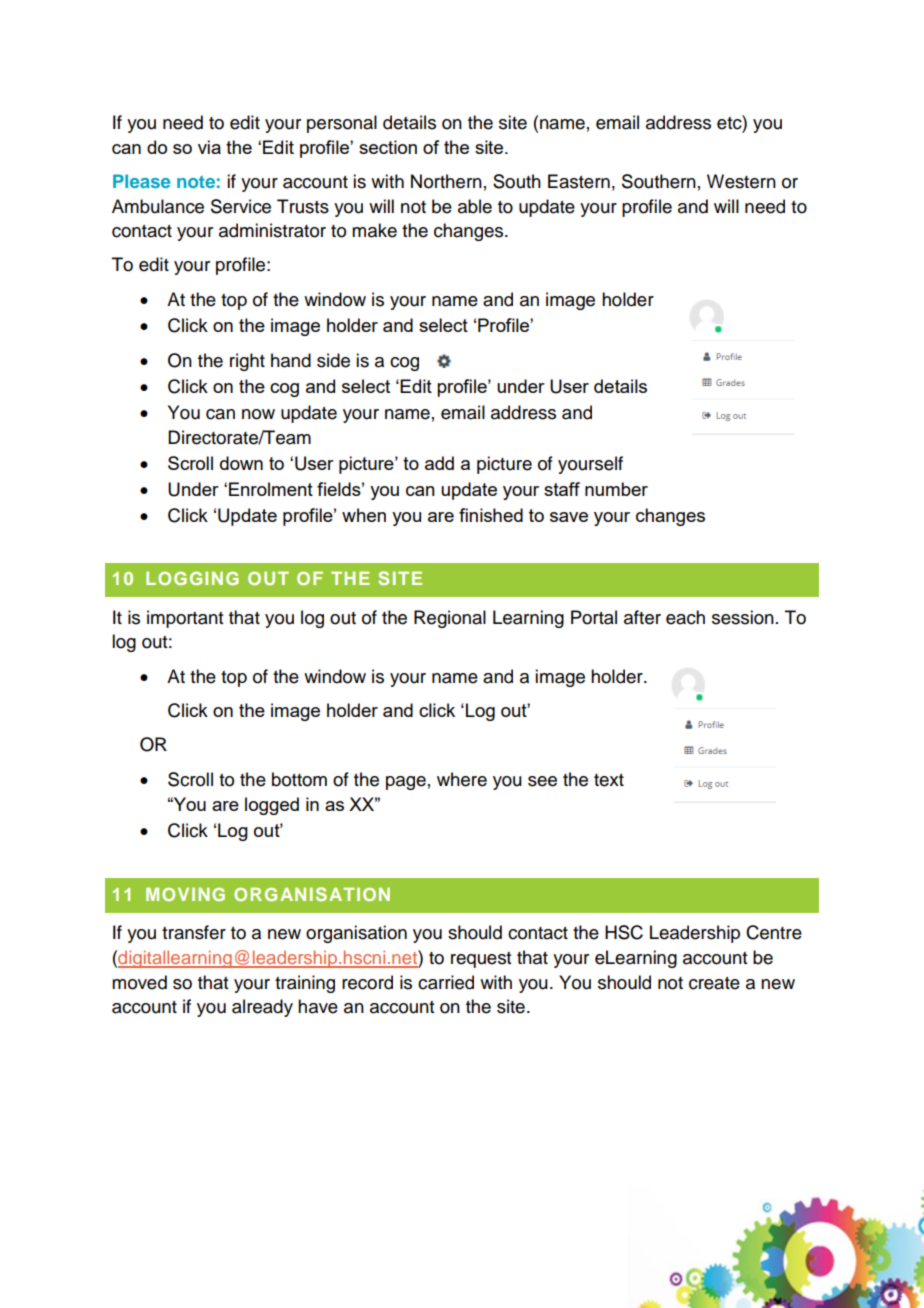 The width and height of the page is (924, 1308). I want to click on Western, so click(741, 181).
